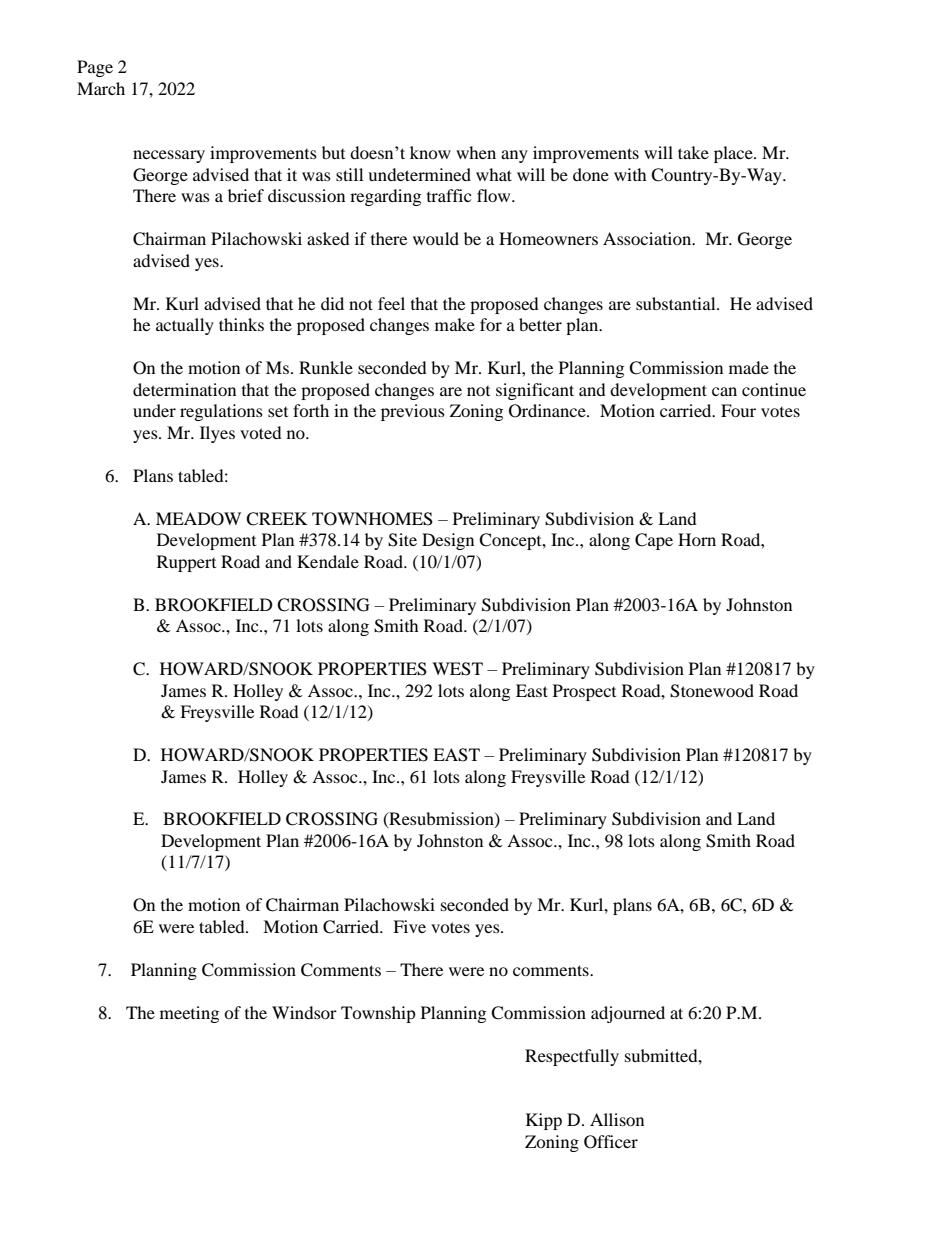  Describe the element at coordinates (584, 692) in the screenshot. I see `Prospect` at that location.
